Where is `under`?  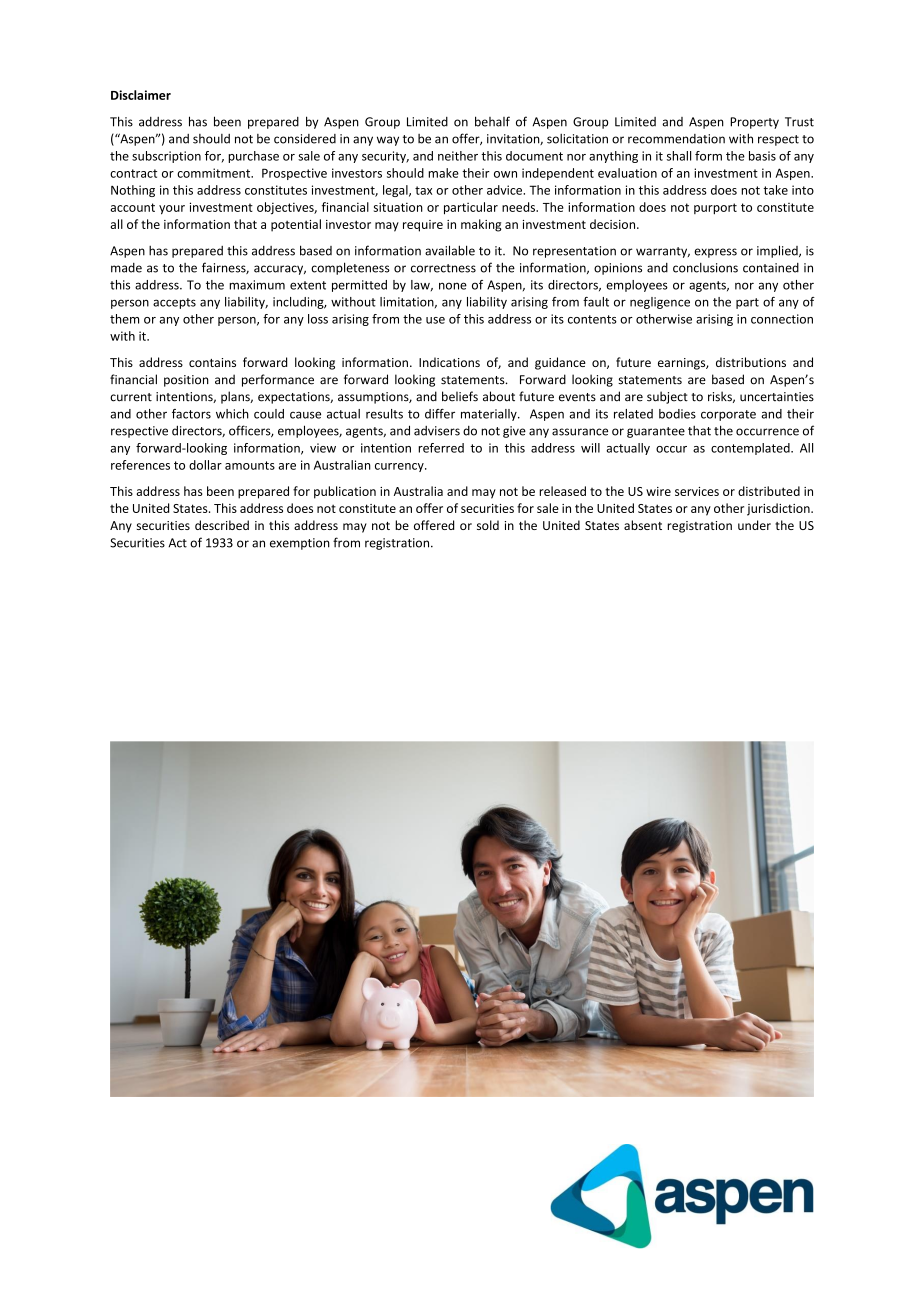
under is located at coordinates (754, 525).
